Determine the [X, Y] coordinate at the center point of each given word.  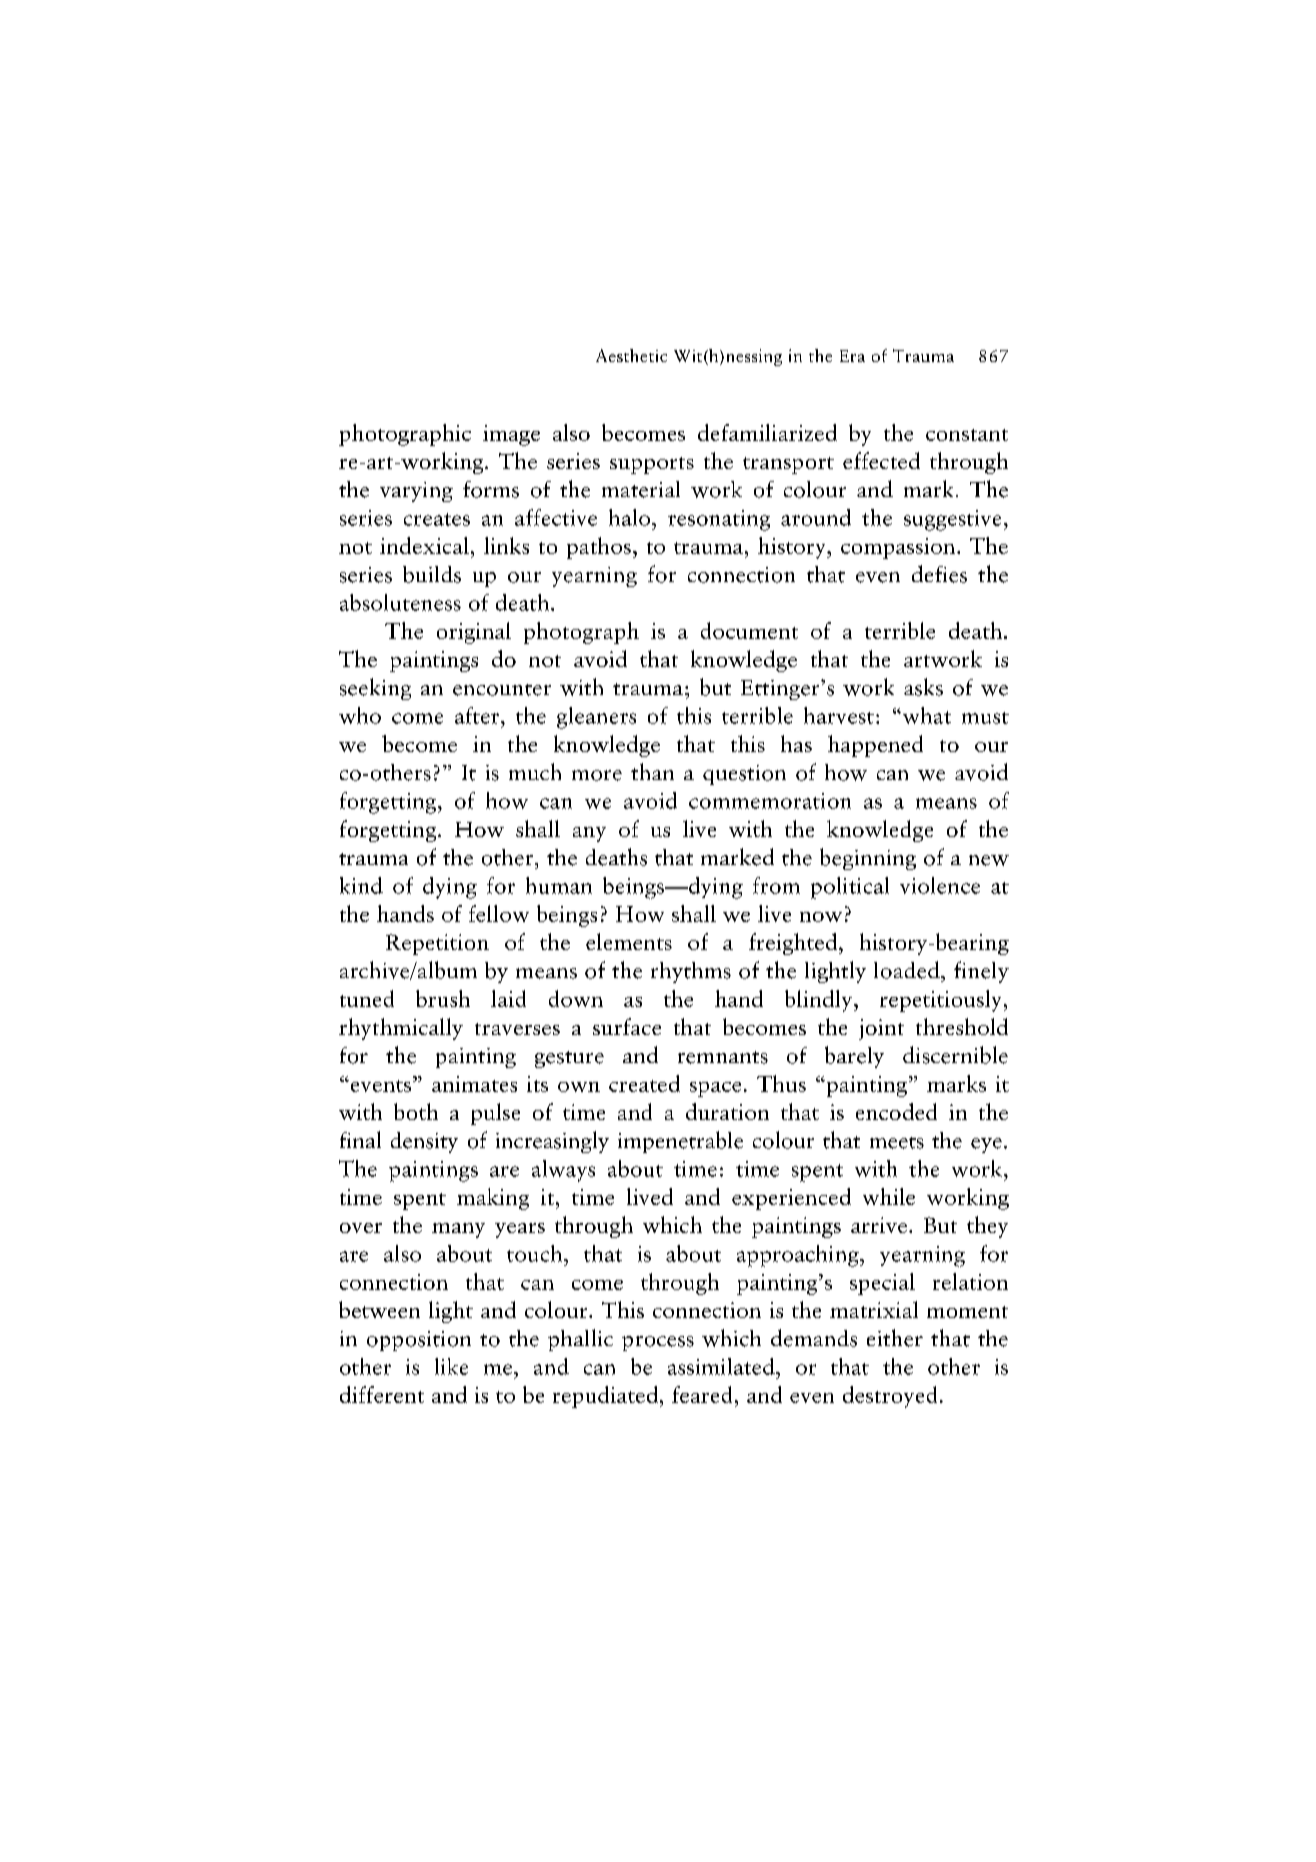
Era [852, 356]
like [451, 1366]
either [895, 1338]
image [511, 435]
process [658, 1343]
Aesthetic [631, 355]
